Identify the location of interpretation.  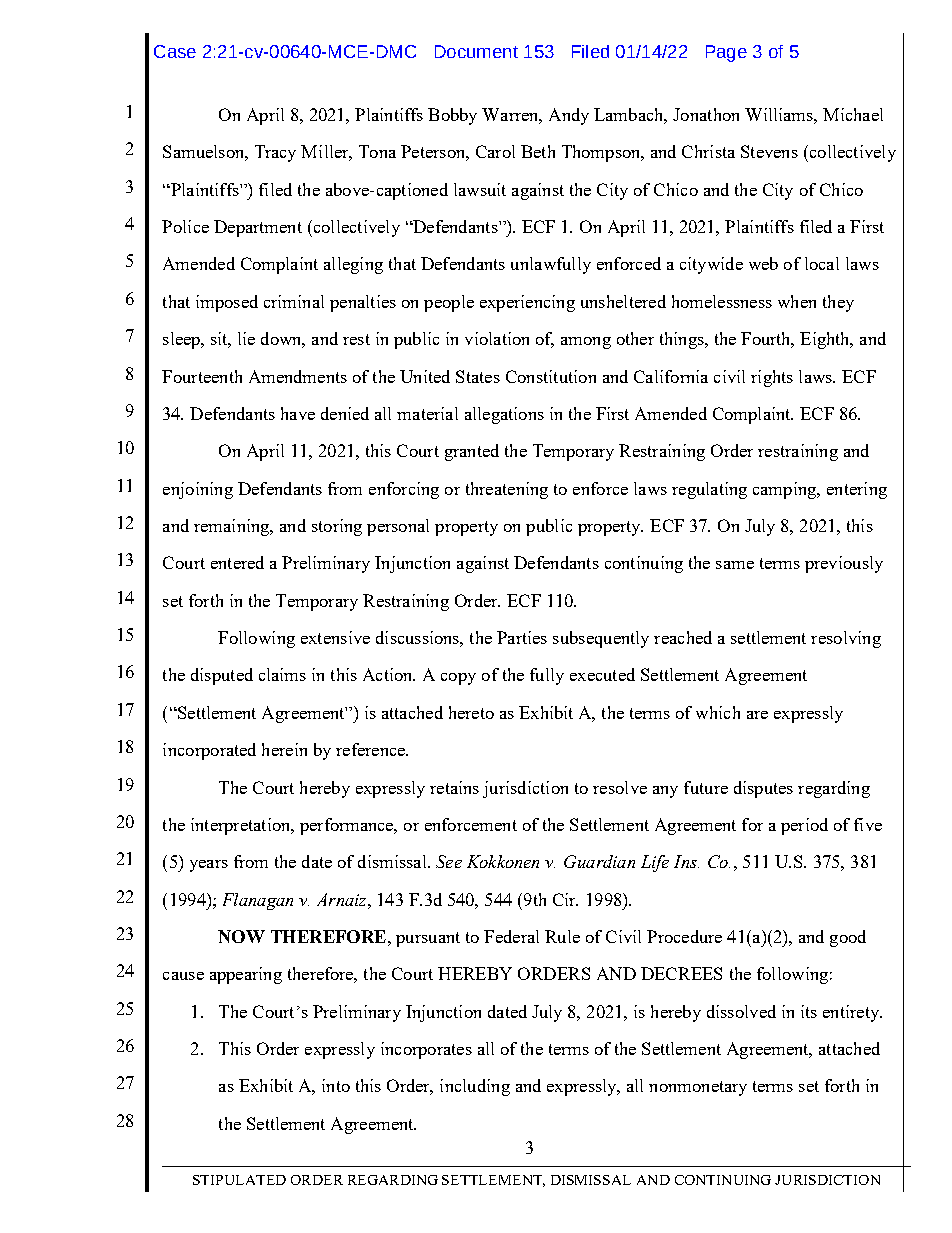
(242, 826).
